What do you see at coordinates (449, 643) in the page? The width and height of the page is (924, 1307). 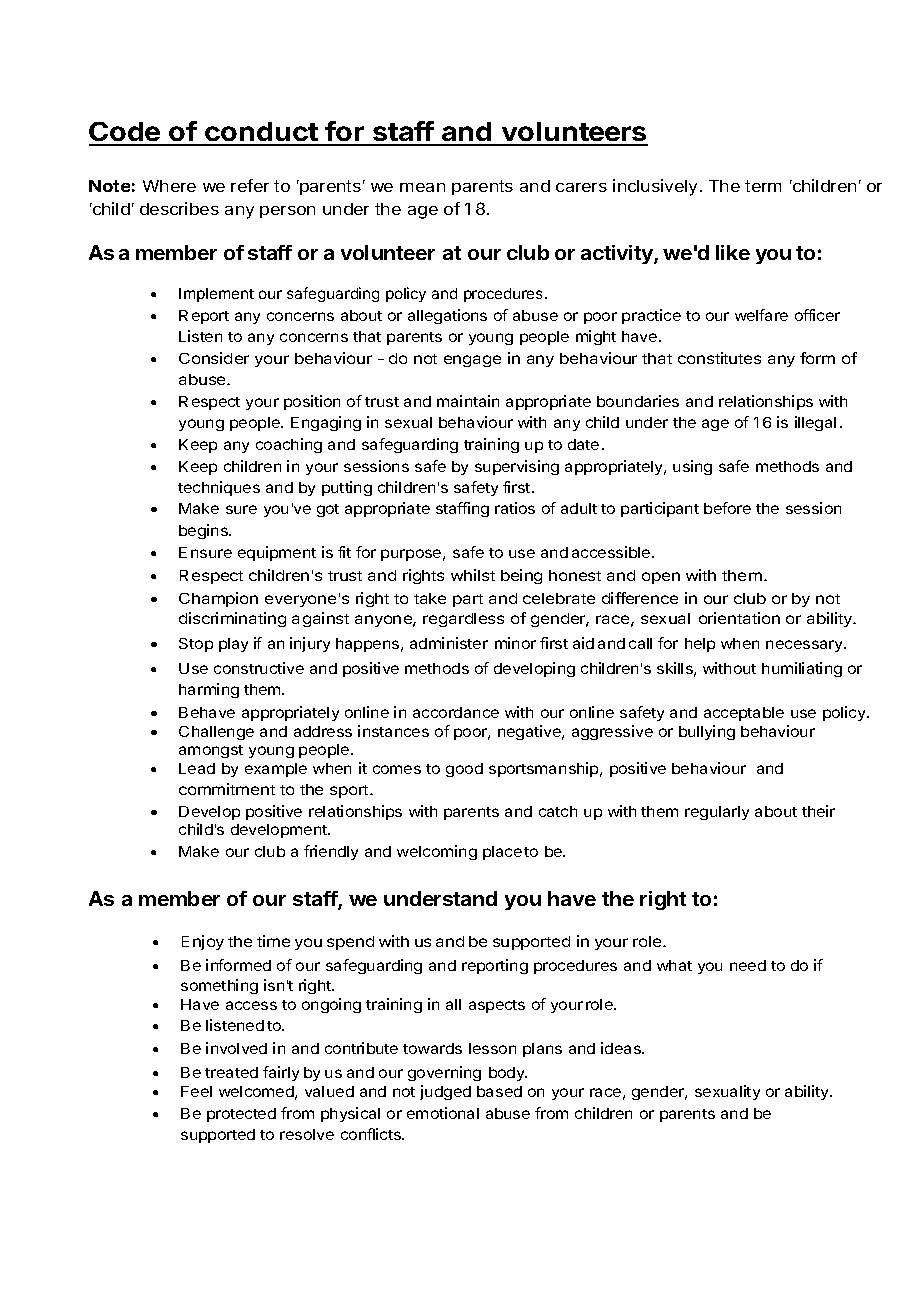 I see `administer` at bounding box center [449, 643].
